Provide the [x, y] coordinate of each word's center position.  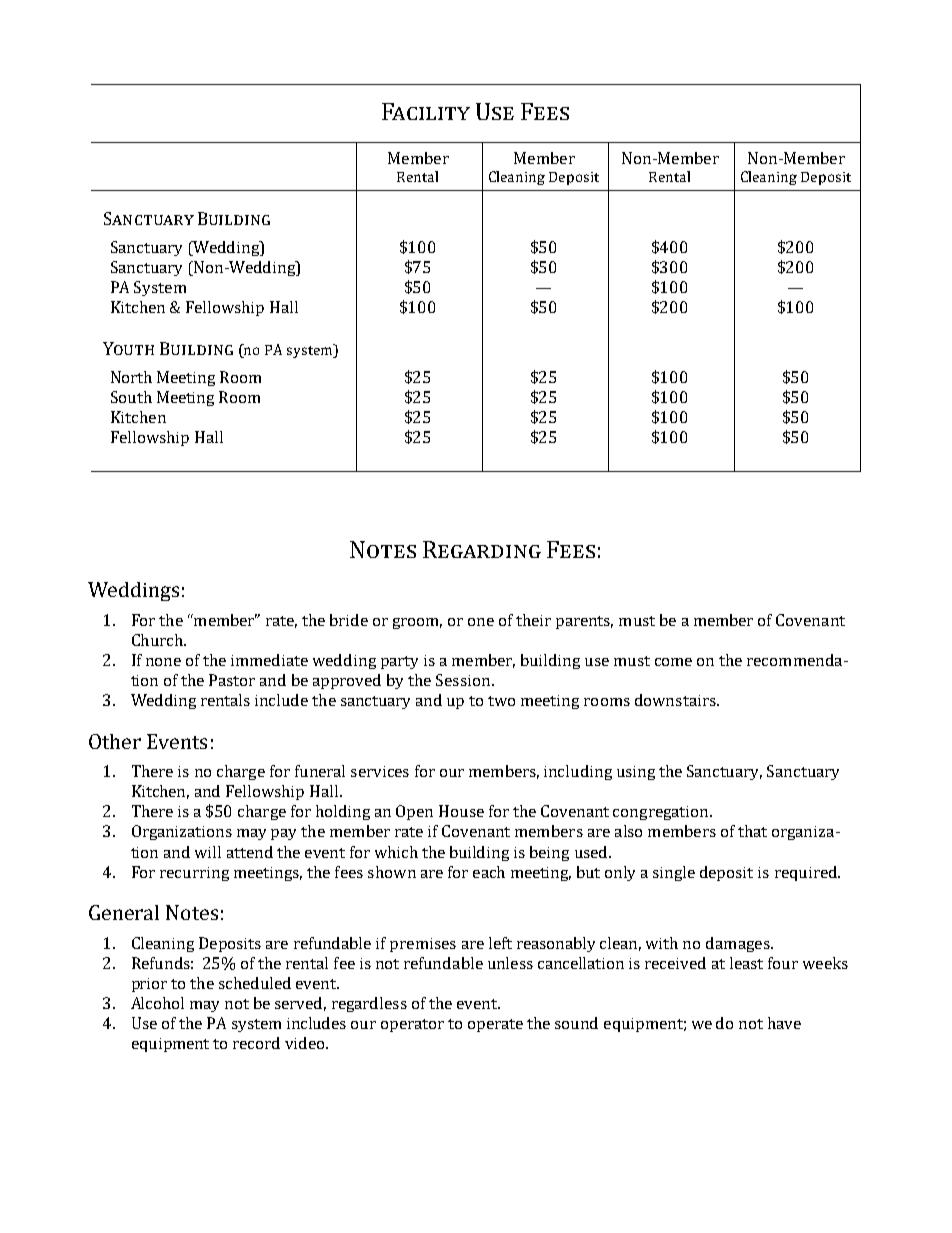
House [461, 811]
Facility [426, 111]
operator [412, 1025]
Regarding [482, 549]
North [131, 377]
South [131, 397]
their [533, 620]
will [208, 852]
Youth [128, 348]
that [752, 831]
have [784, 1023]
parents [584, 622]
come [673, 662]
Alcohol [157, 1003]
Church [158, 640]
